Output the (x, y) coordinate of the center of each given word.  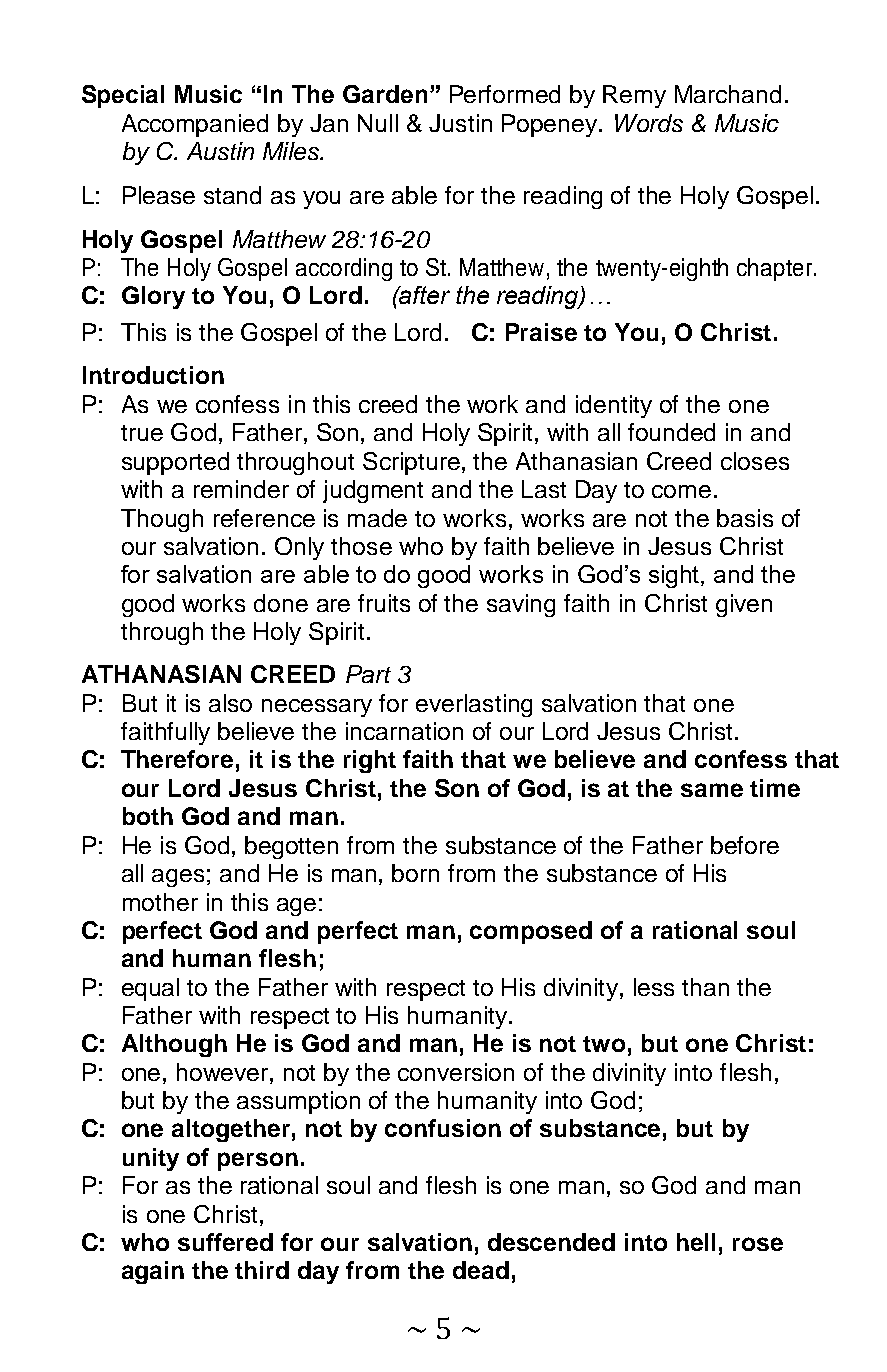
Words (649, 123)
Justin (460, 123)
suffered (225, 1242)
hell (696, 1242)
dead (481, 1270)
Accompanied (195, 125)
